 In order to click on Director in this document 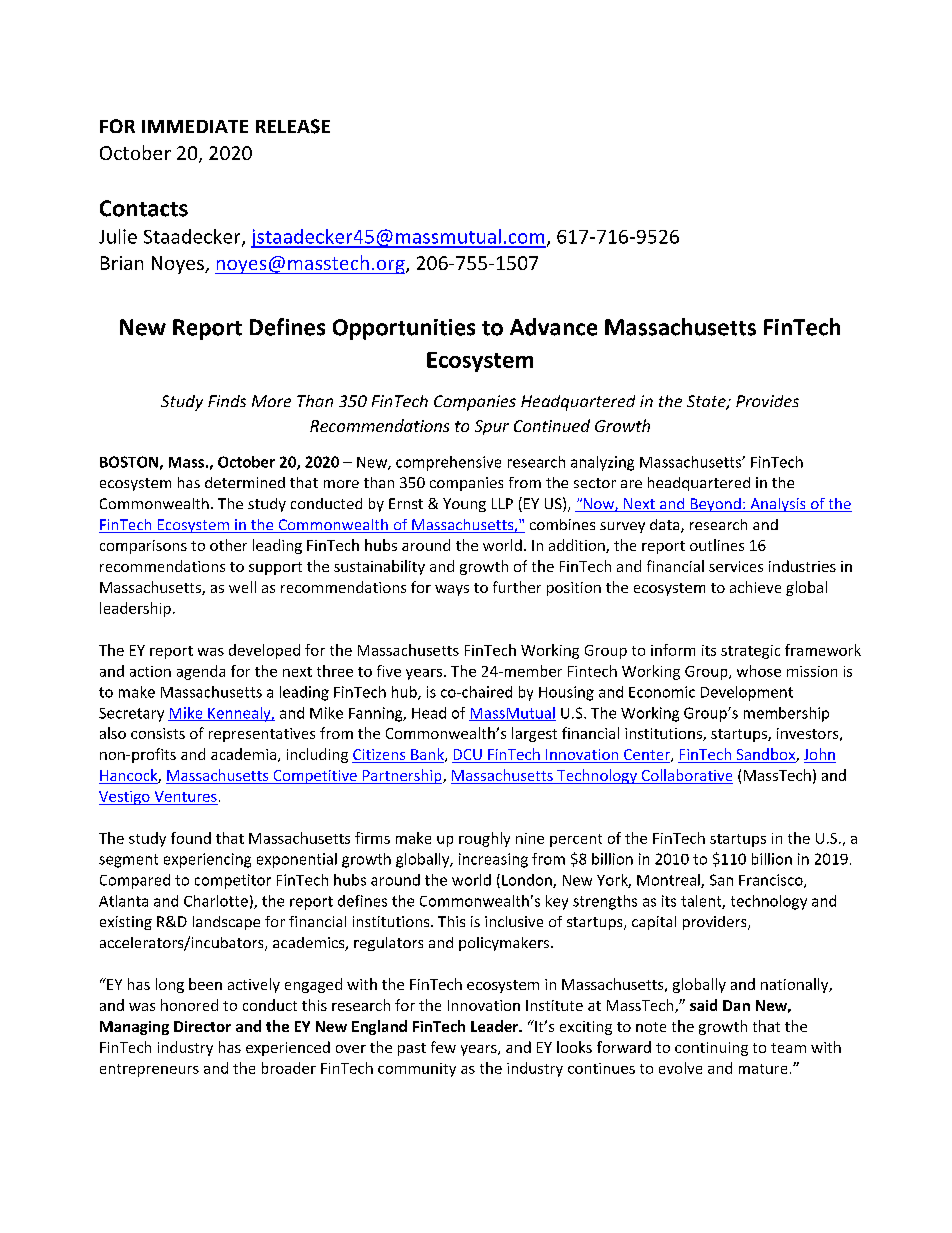, I will do `click(202, 1026)`.
